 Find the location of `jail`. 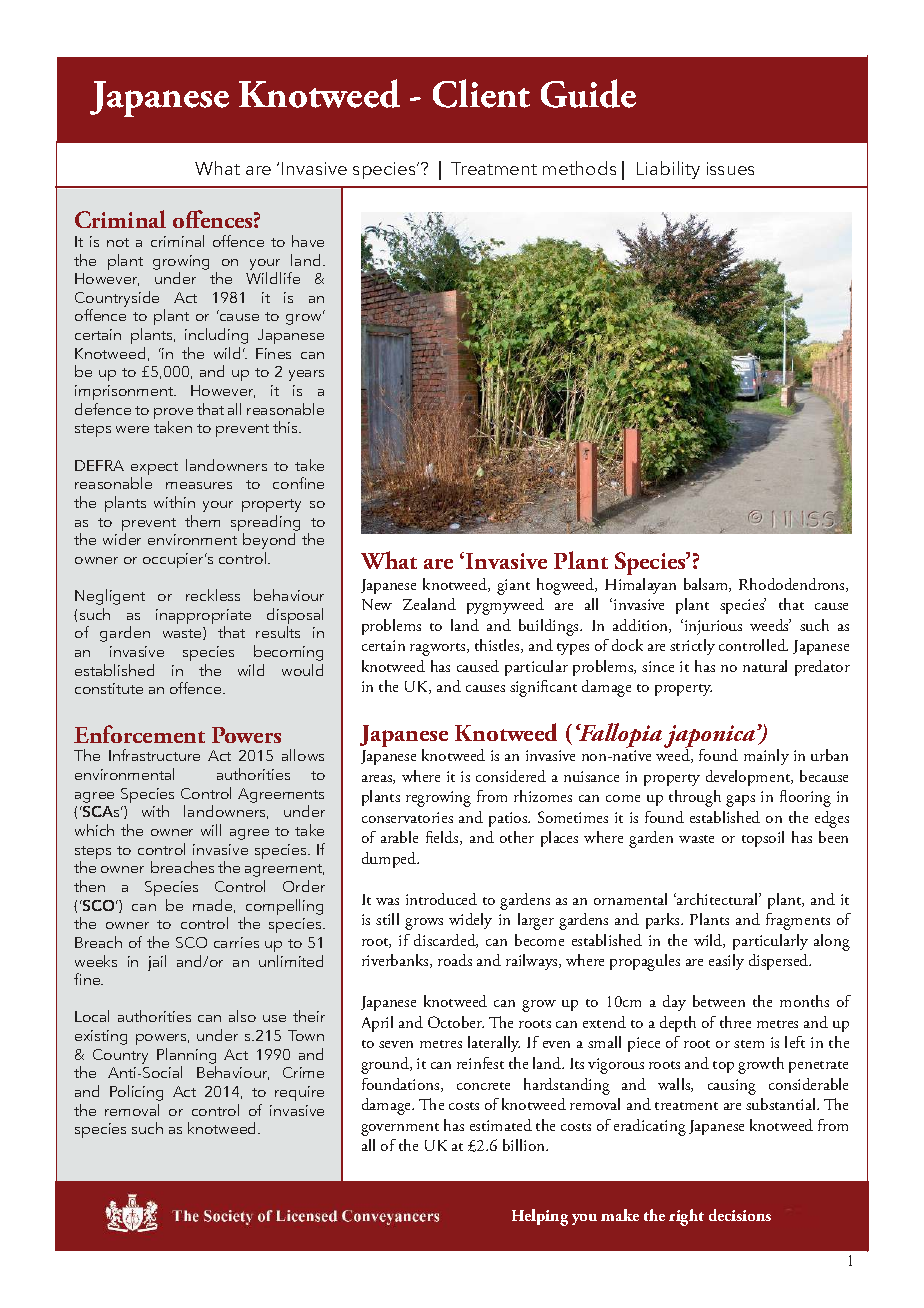

jail is located at coordinates (157, 963).
